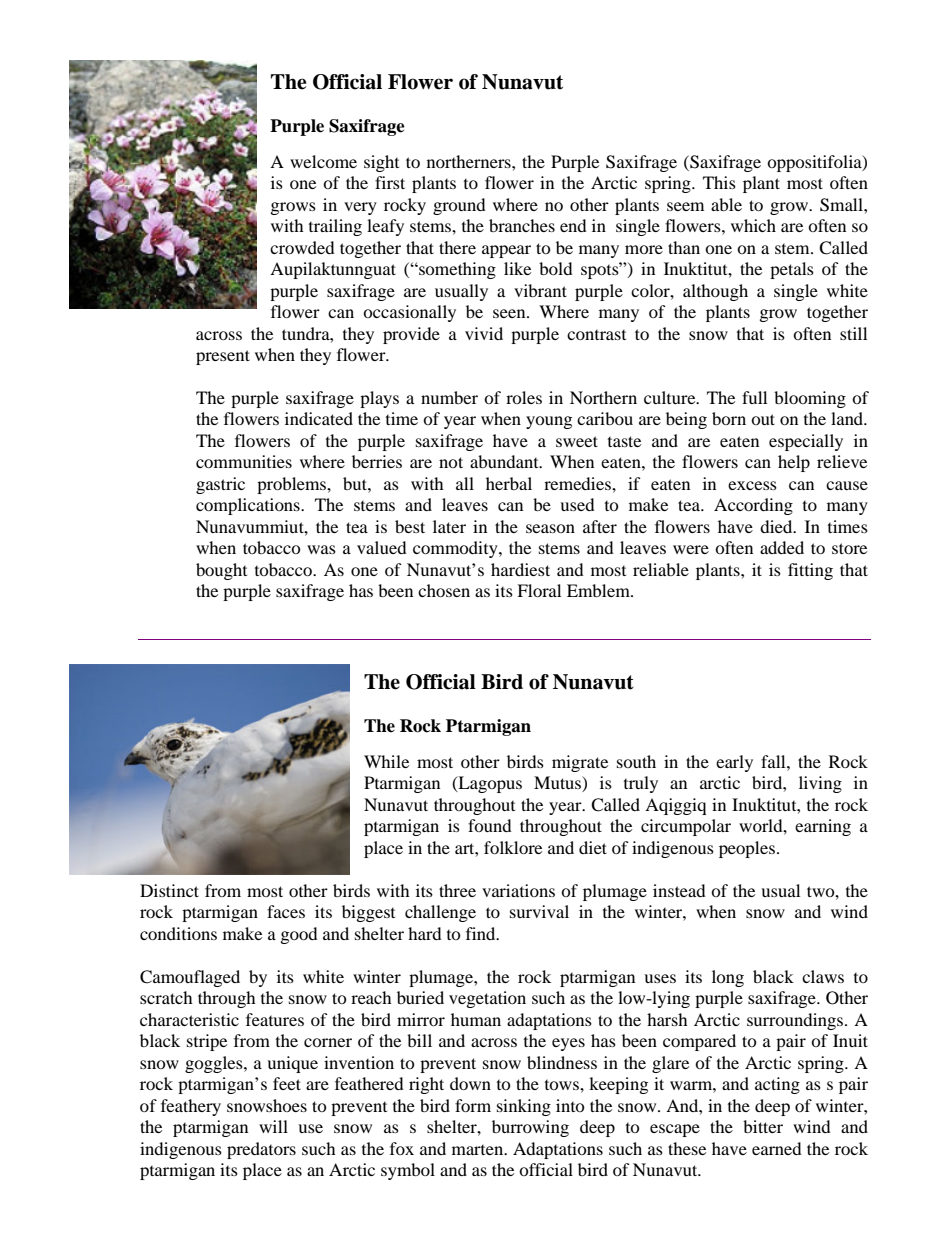  I want to click on complications, so click(249, 506).
